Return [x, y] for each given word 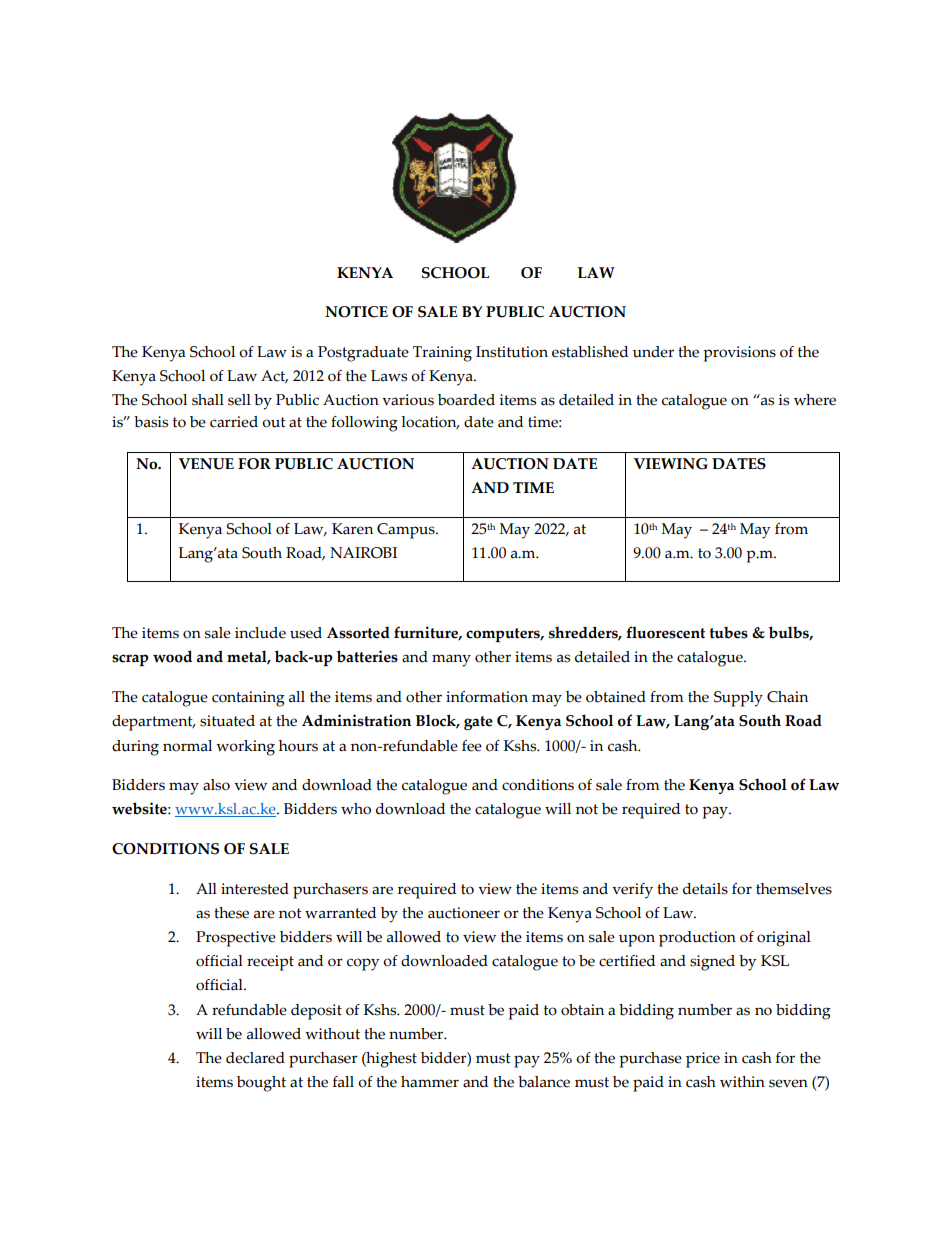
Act [274, 377]
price [703, 1060]
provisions [739, 354]
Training [442, 354]
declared [255, 1058]
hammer [430, 1082]
